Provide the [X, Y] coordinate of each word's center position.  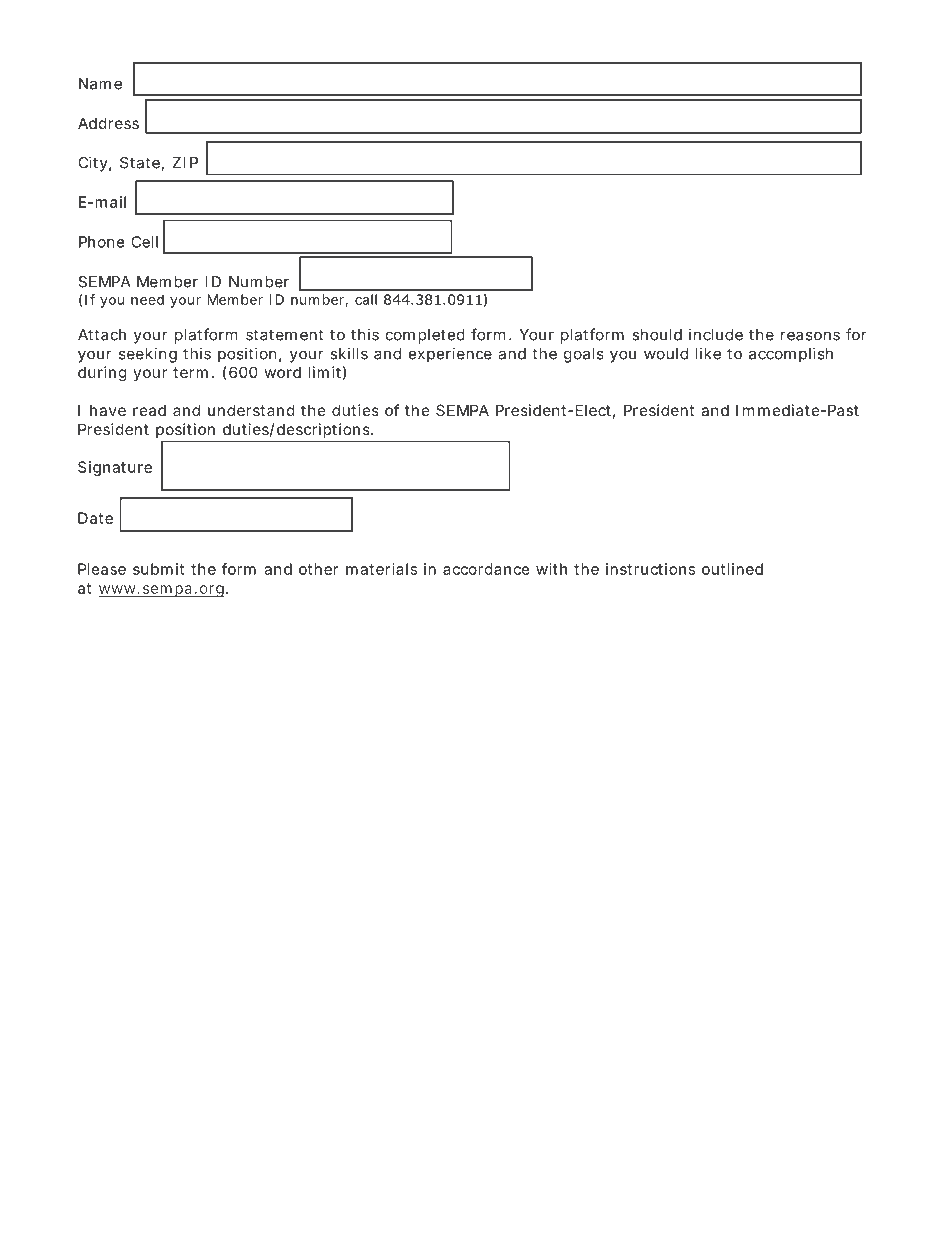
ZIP [185, 163]
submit [158, 569]
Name [100, 84]
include [716, 334]
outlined [732, 569]
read [149, 410]
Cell [144, 242]
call [366, 299]
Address [108, 123]
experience [450, 355]
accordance [486, 569]
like [708, 353]
